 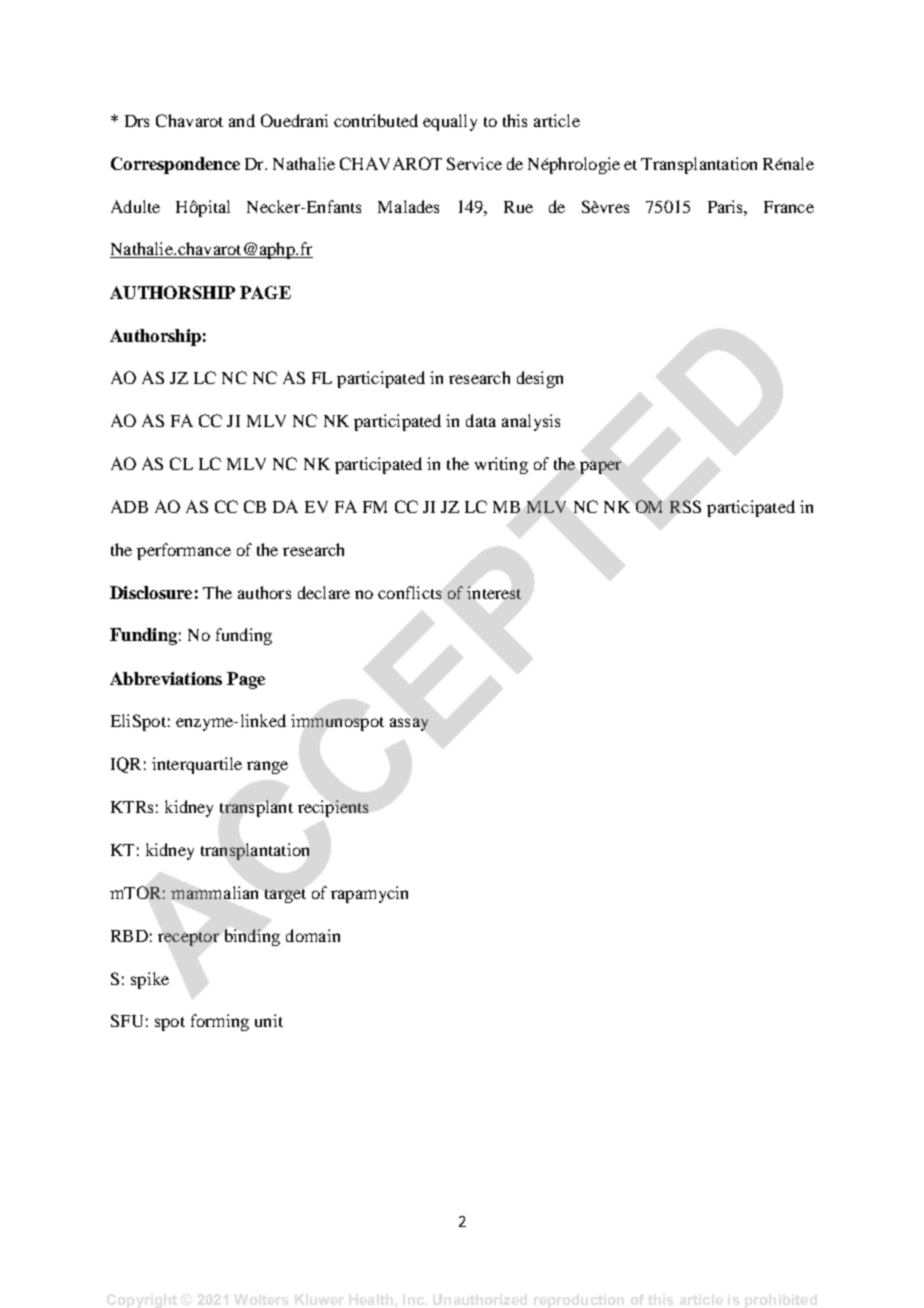 What do you see at coordinates (166, 678) in the screenshot?
I see `Abbreviations` at bounding box center [166, 678].
